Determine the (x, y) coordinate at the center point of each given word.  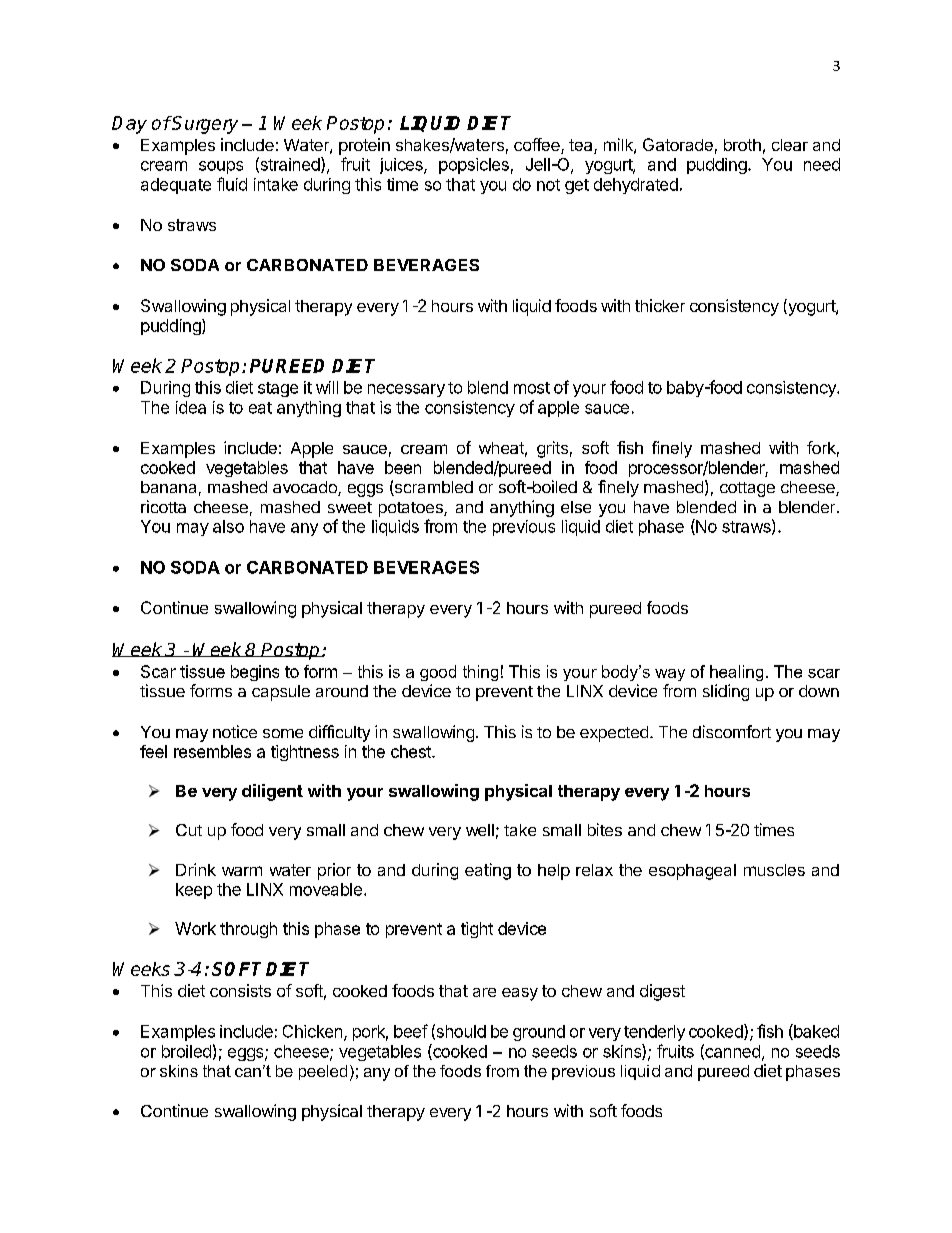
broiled (186, 1051)
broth (742, 145)
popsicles (474, 166)
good (438, 673)
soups (221, 167)
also (228, 526)
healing (736, 673)
